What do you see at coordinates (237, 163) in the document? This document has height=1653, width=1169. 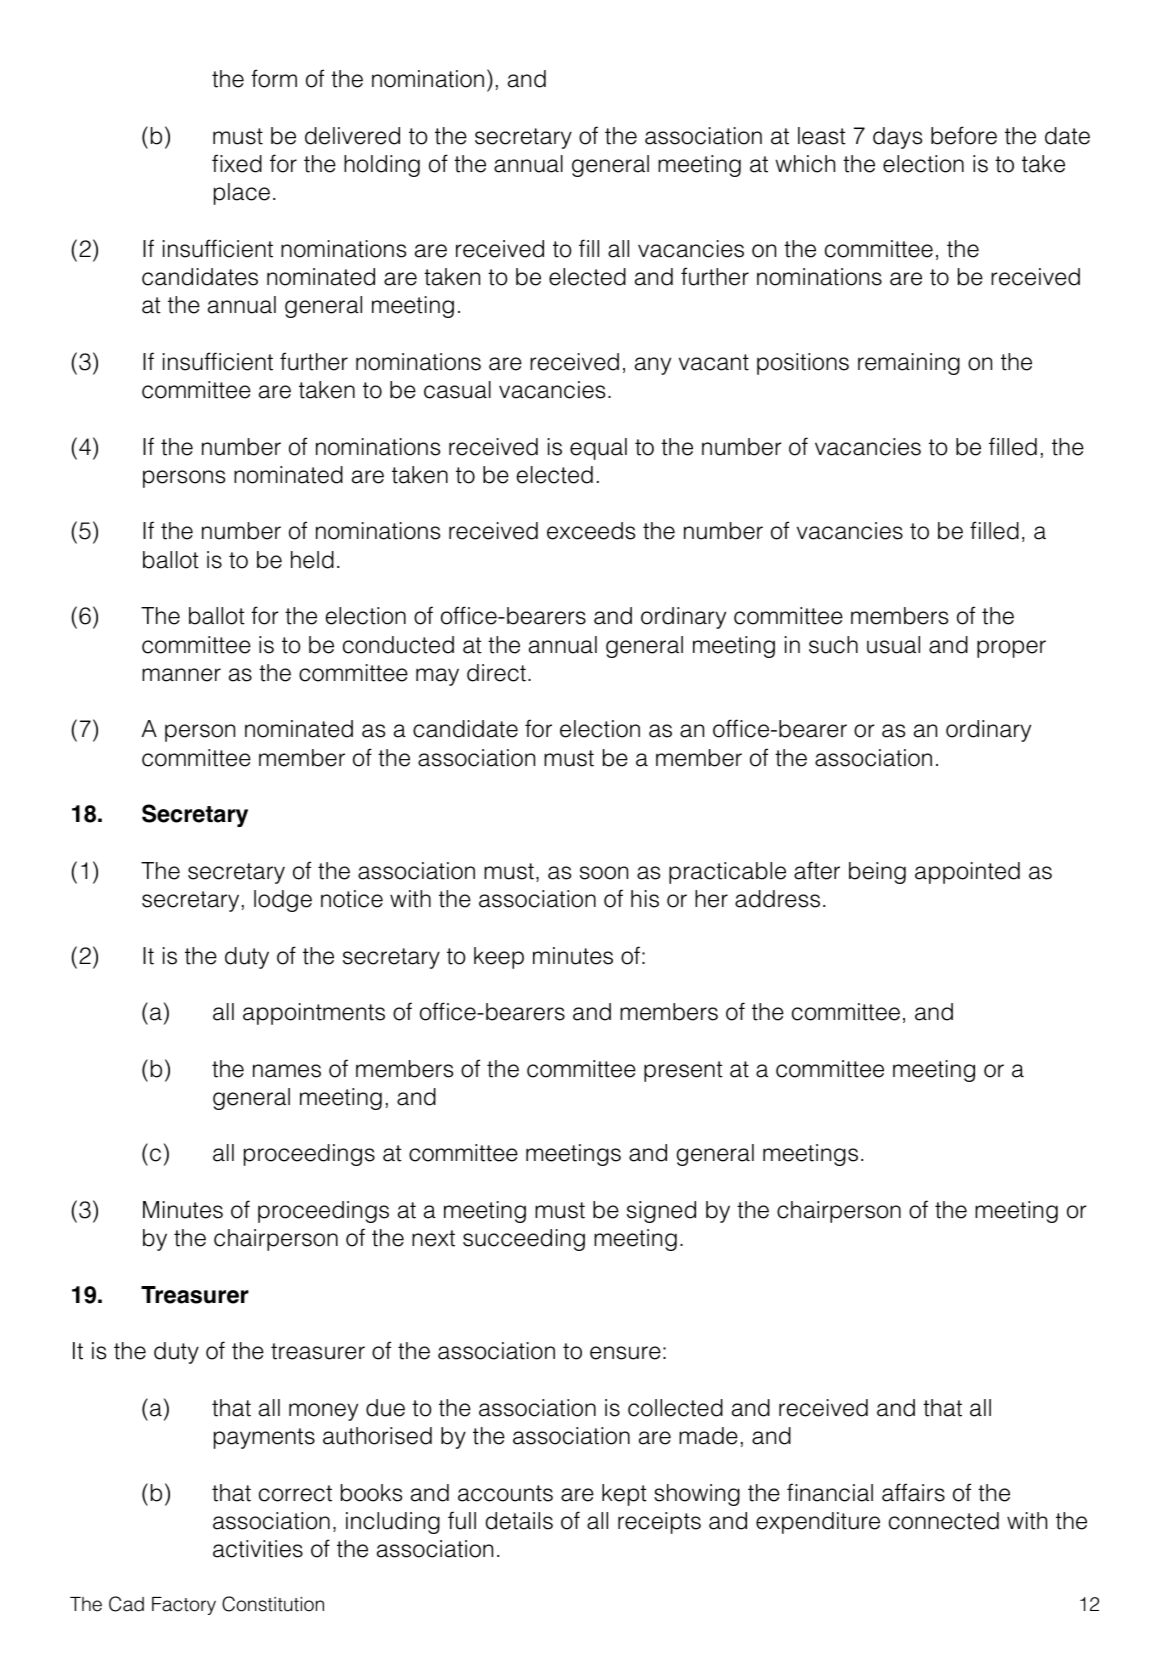 I see `fixed` at bounding box center [237, 163].
